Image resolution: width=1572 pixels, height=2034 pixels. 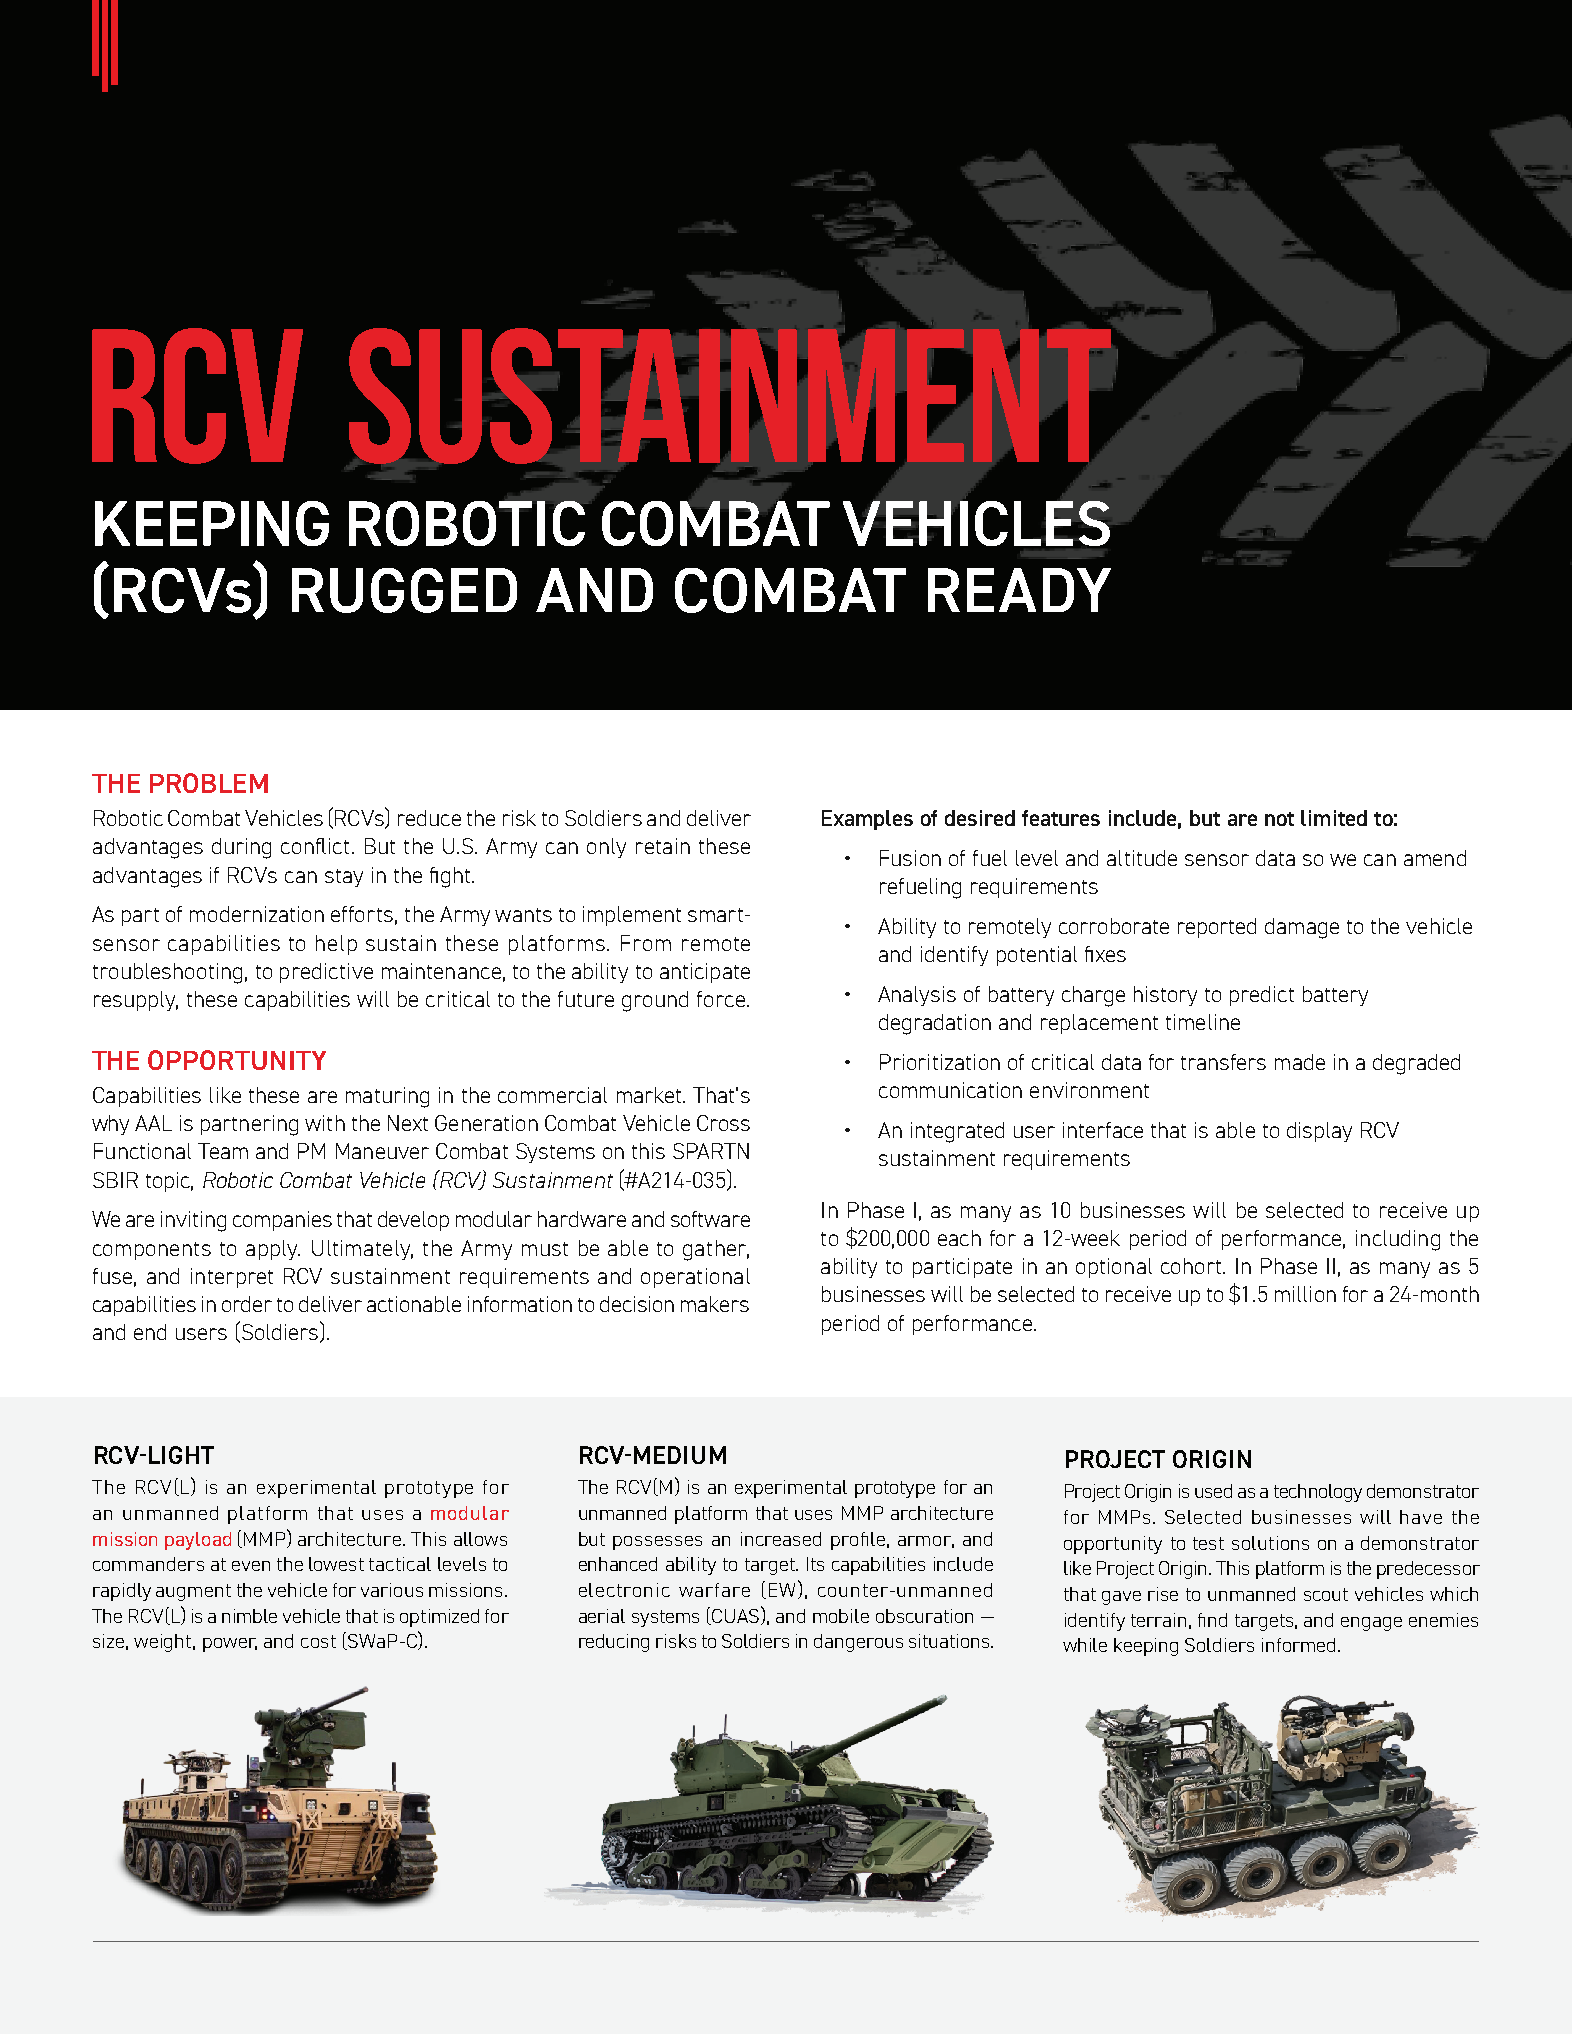 What do you see at coordinates (723, 1123) in the screenshot?
I see `Cross` at bounding box center [723, 1123].
